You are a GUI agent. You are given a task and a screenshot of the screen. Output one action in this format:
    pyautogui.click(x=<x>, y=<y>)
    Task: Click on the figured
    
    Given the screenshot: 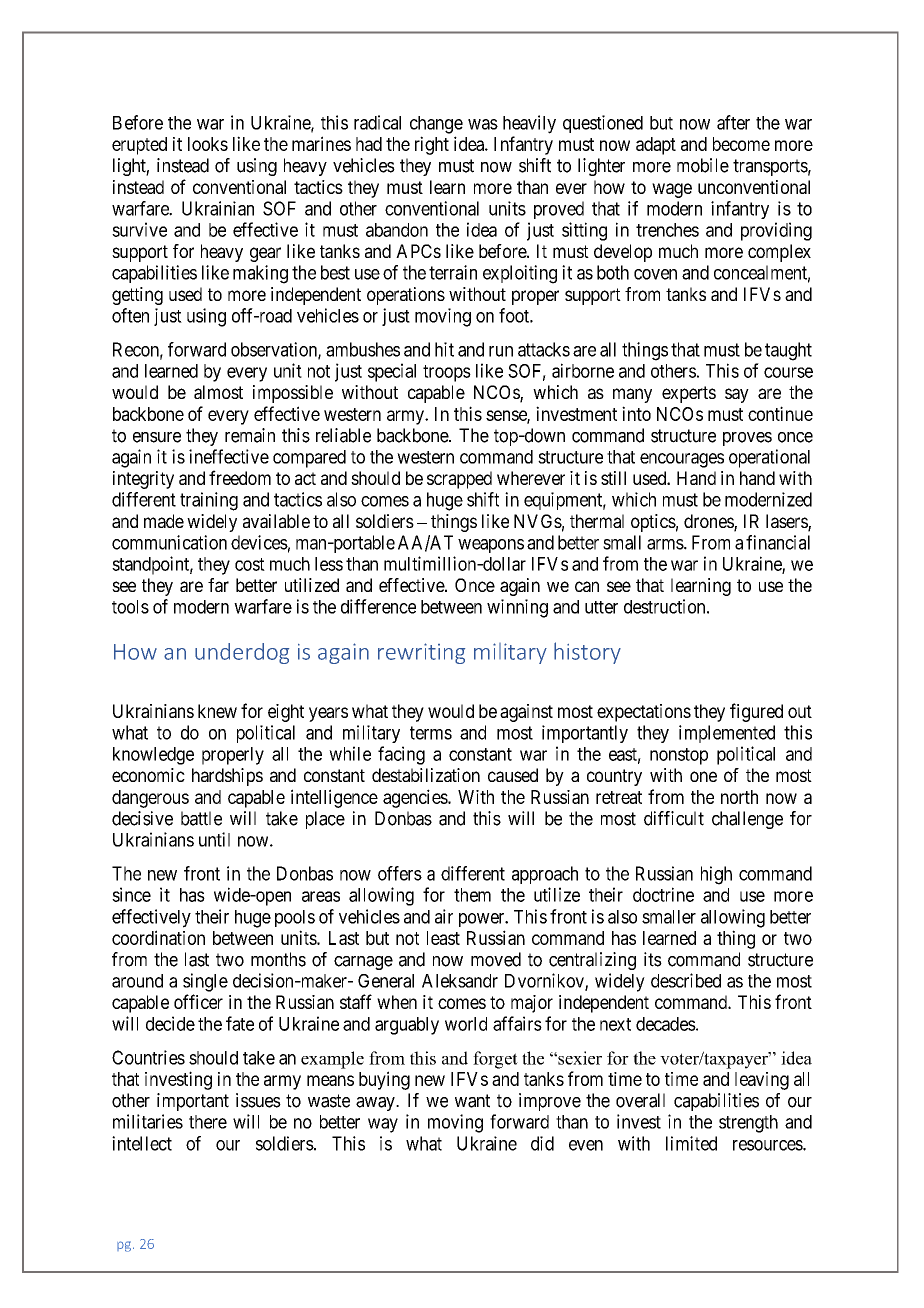 What is the action you would take?
    pyautogui.click(x=756, y=712)
